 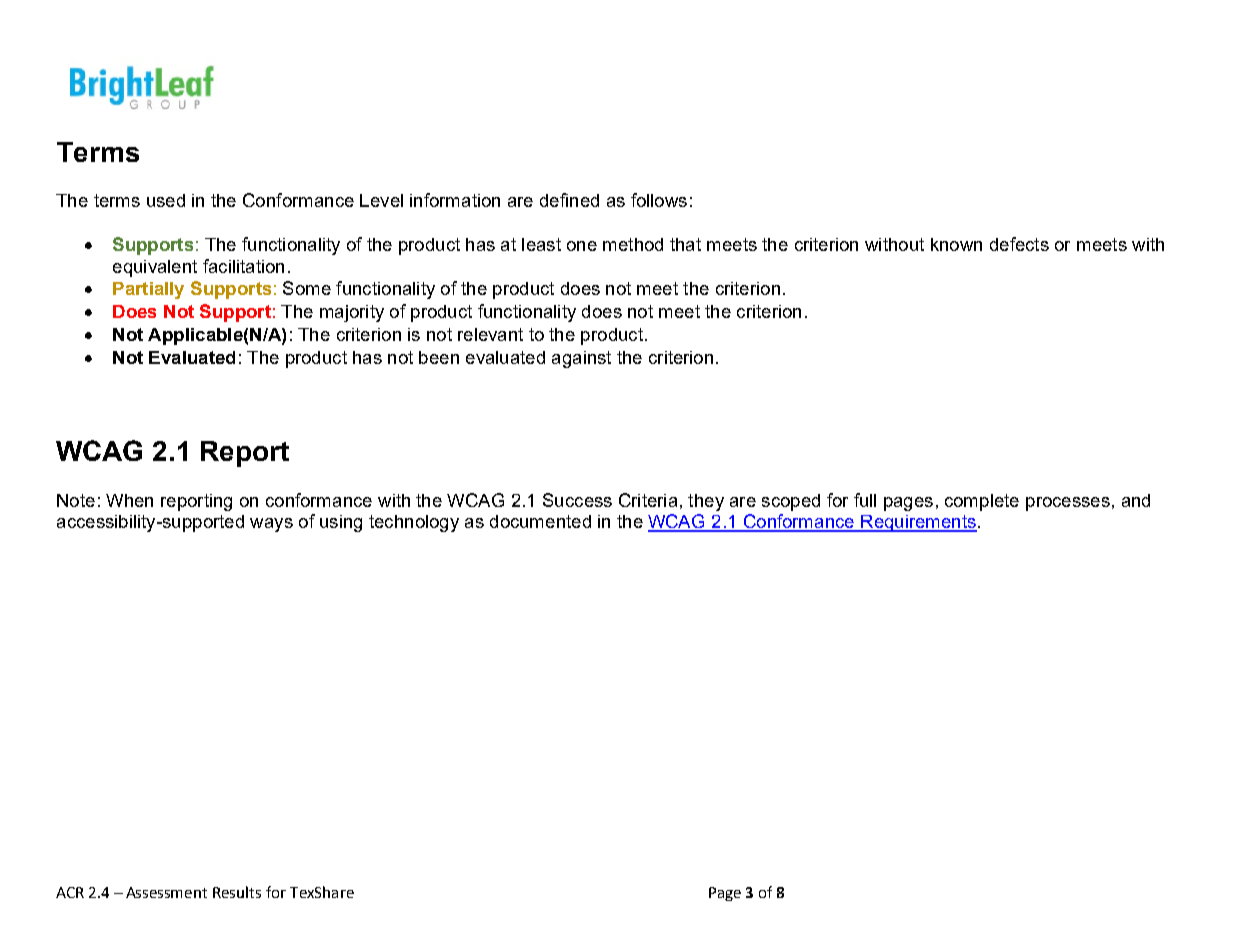 What do you see at coordinates (569, 200) in the page?
I see `defined` at bounding box center [569, 200].
